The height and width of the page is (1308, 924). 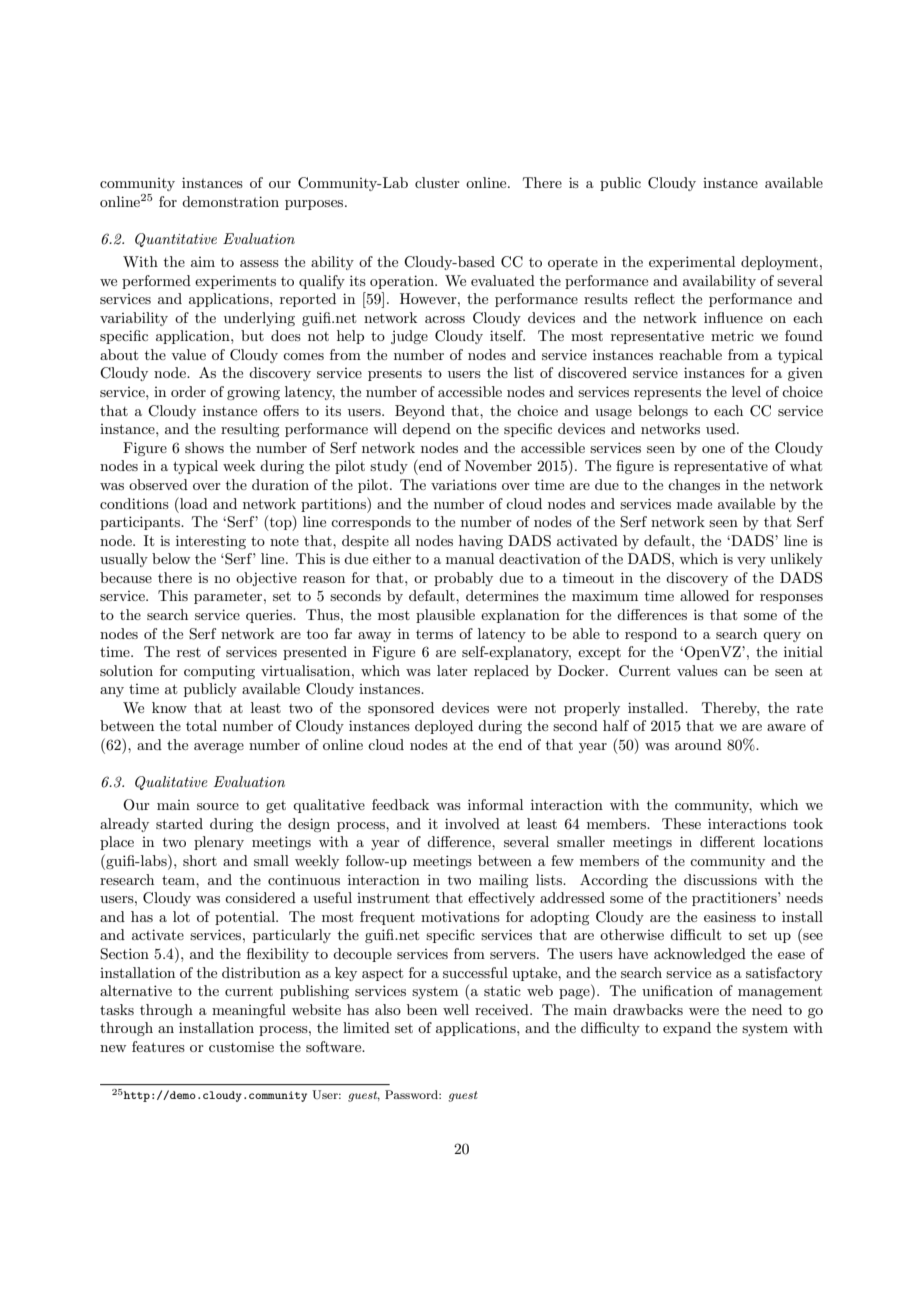 What do you see at coordinates (171, 558) in the page?
I see `below` at bounding box center [171, 558].
